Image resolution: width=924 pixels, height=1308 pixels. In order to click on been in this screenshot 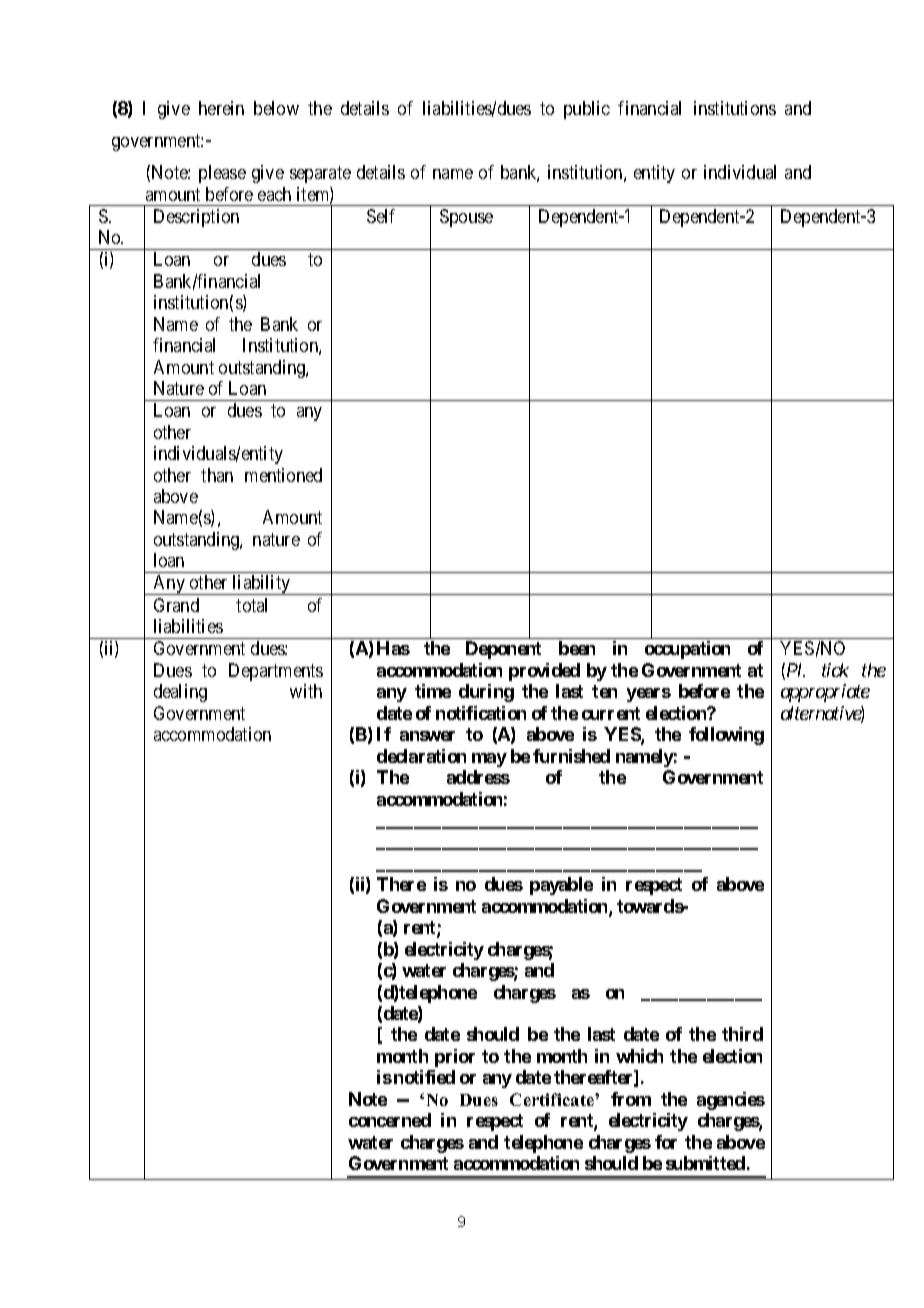, I will do `click(577, 648)`.
